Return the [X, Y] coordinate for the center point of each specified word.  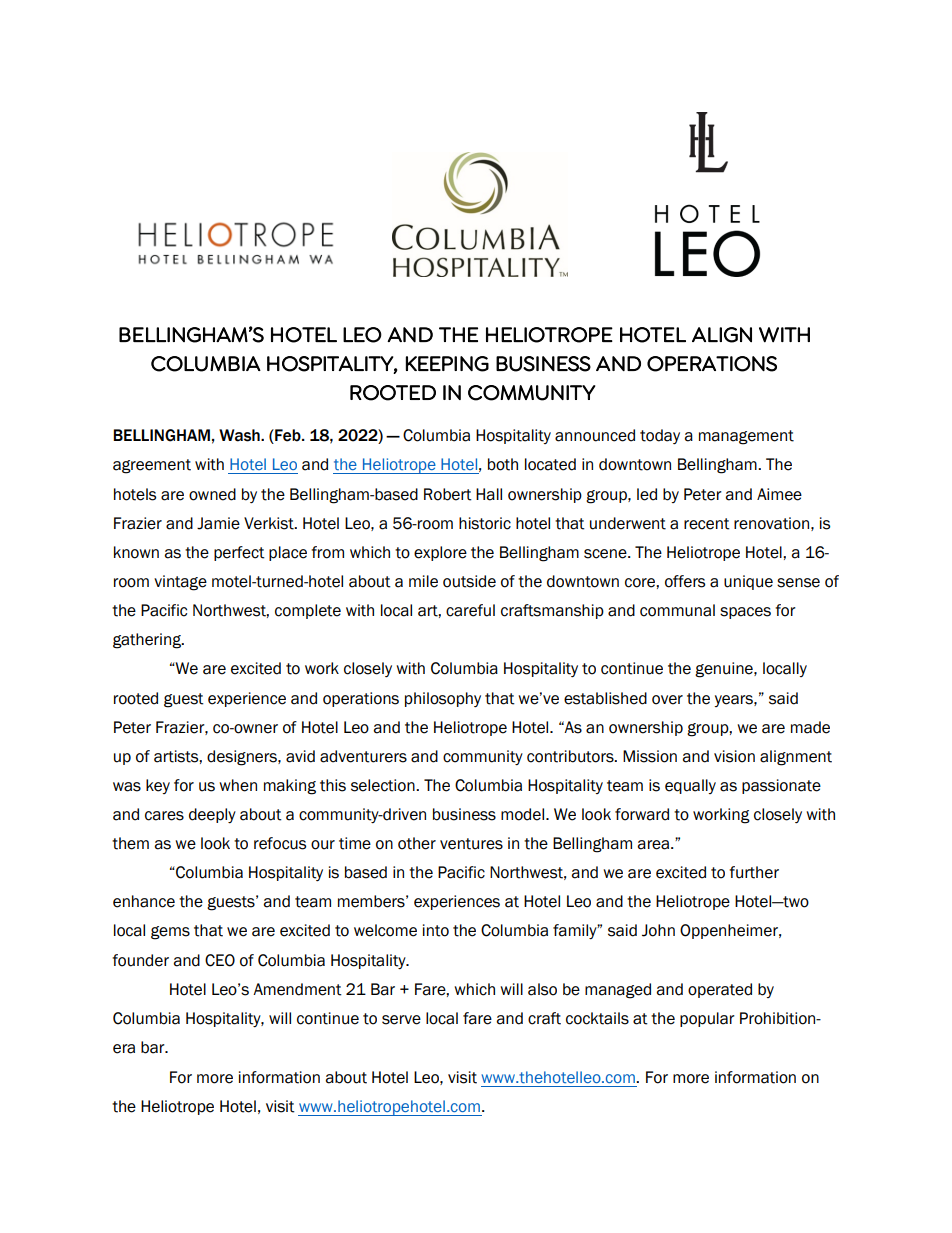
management [746, 437]
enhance [144, 901]
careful [470, 610]
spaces [745, 613]
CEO [220, 960]
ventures [471, 844]
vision [734, 756]
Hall [489, 494]
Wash [240, 435]
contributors [571, 756]
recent [707, 524]
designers [243, 758]
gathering [148, 641]
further [754, 872]
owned [212, 494]
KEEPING [447, 364]
